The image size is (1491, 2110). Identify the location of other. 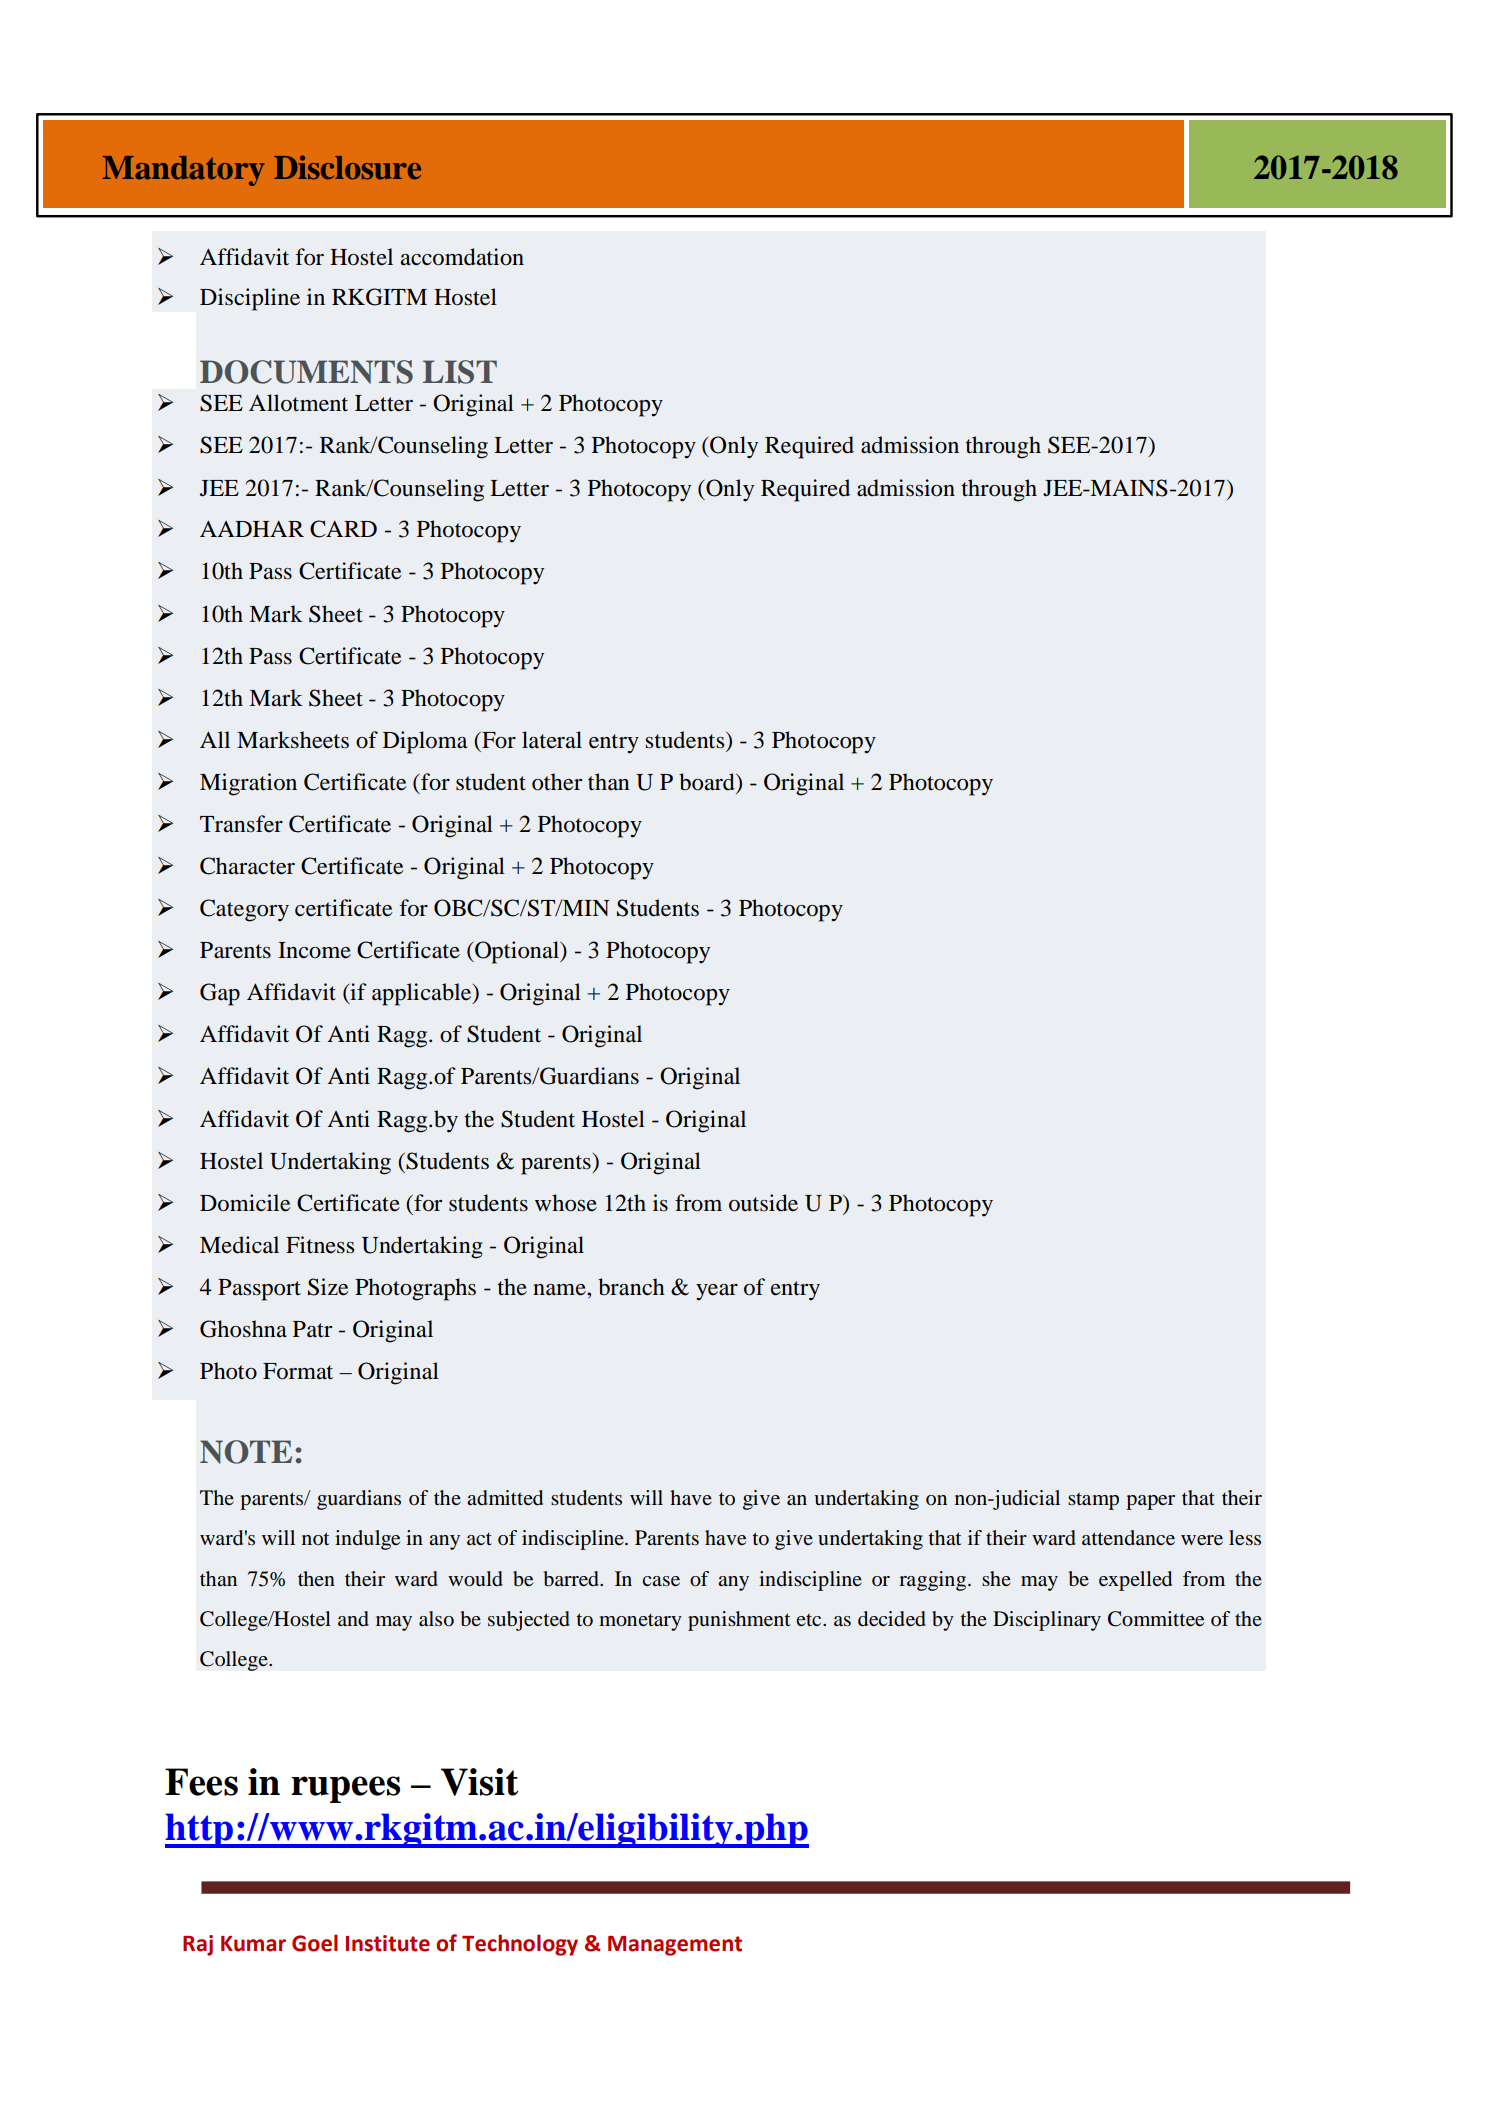
(557, 782).
